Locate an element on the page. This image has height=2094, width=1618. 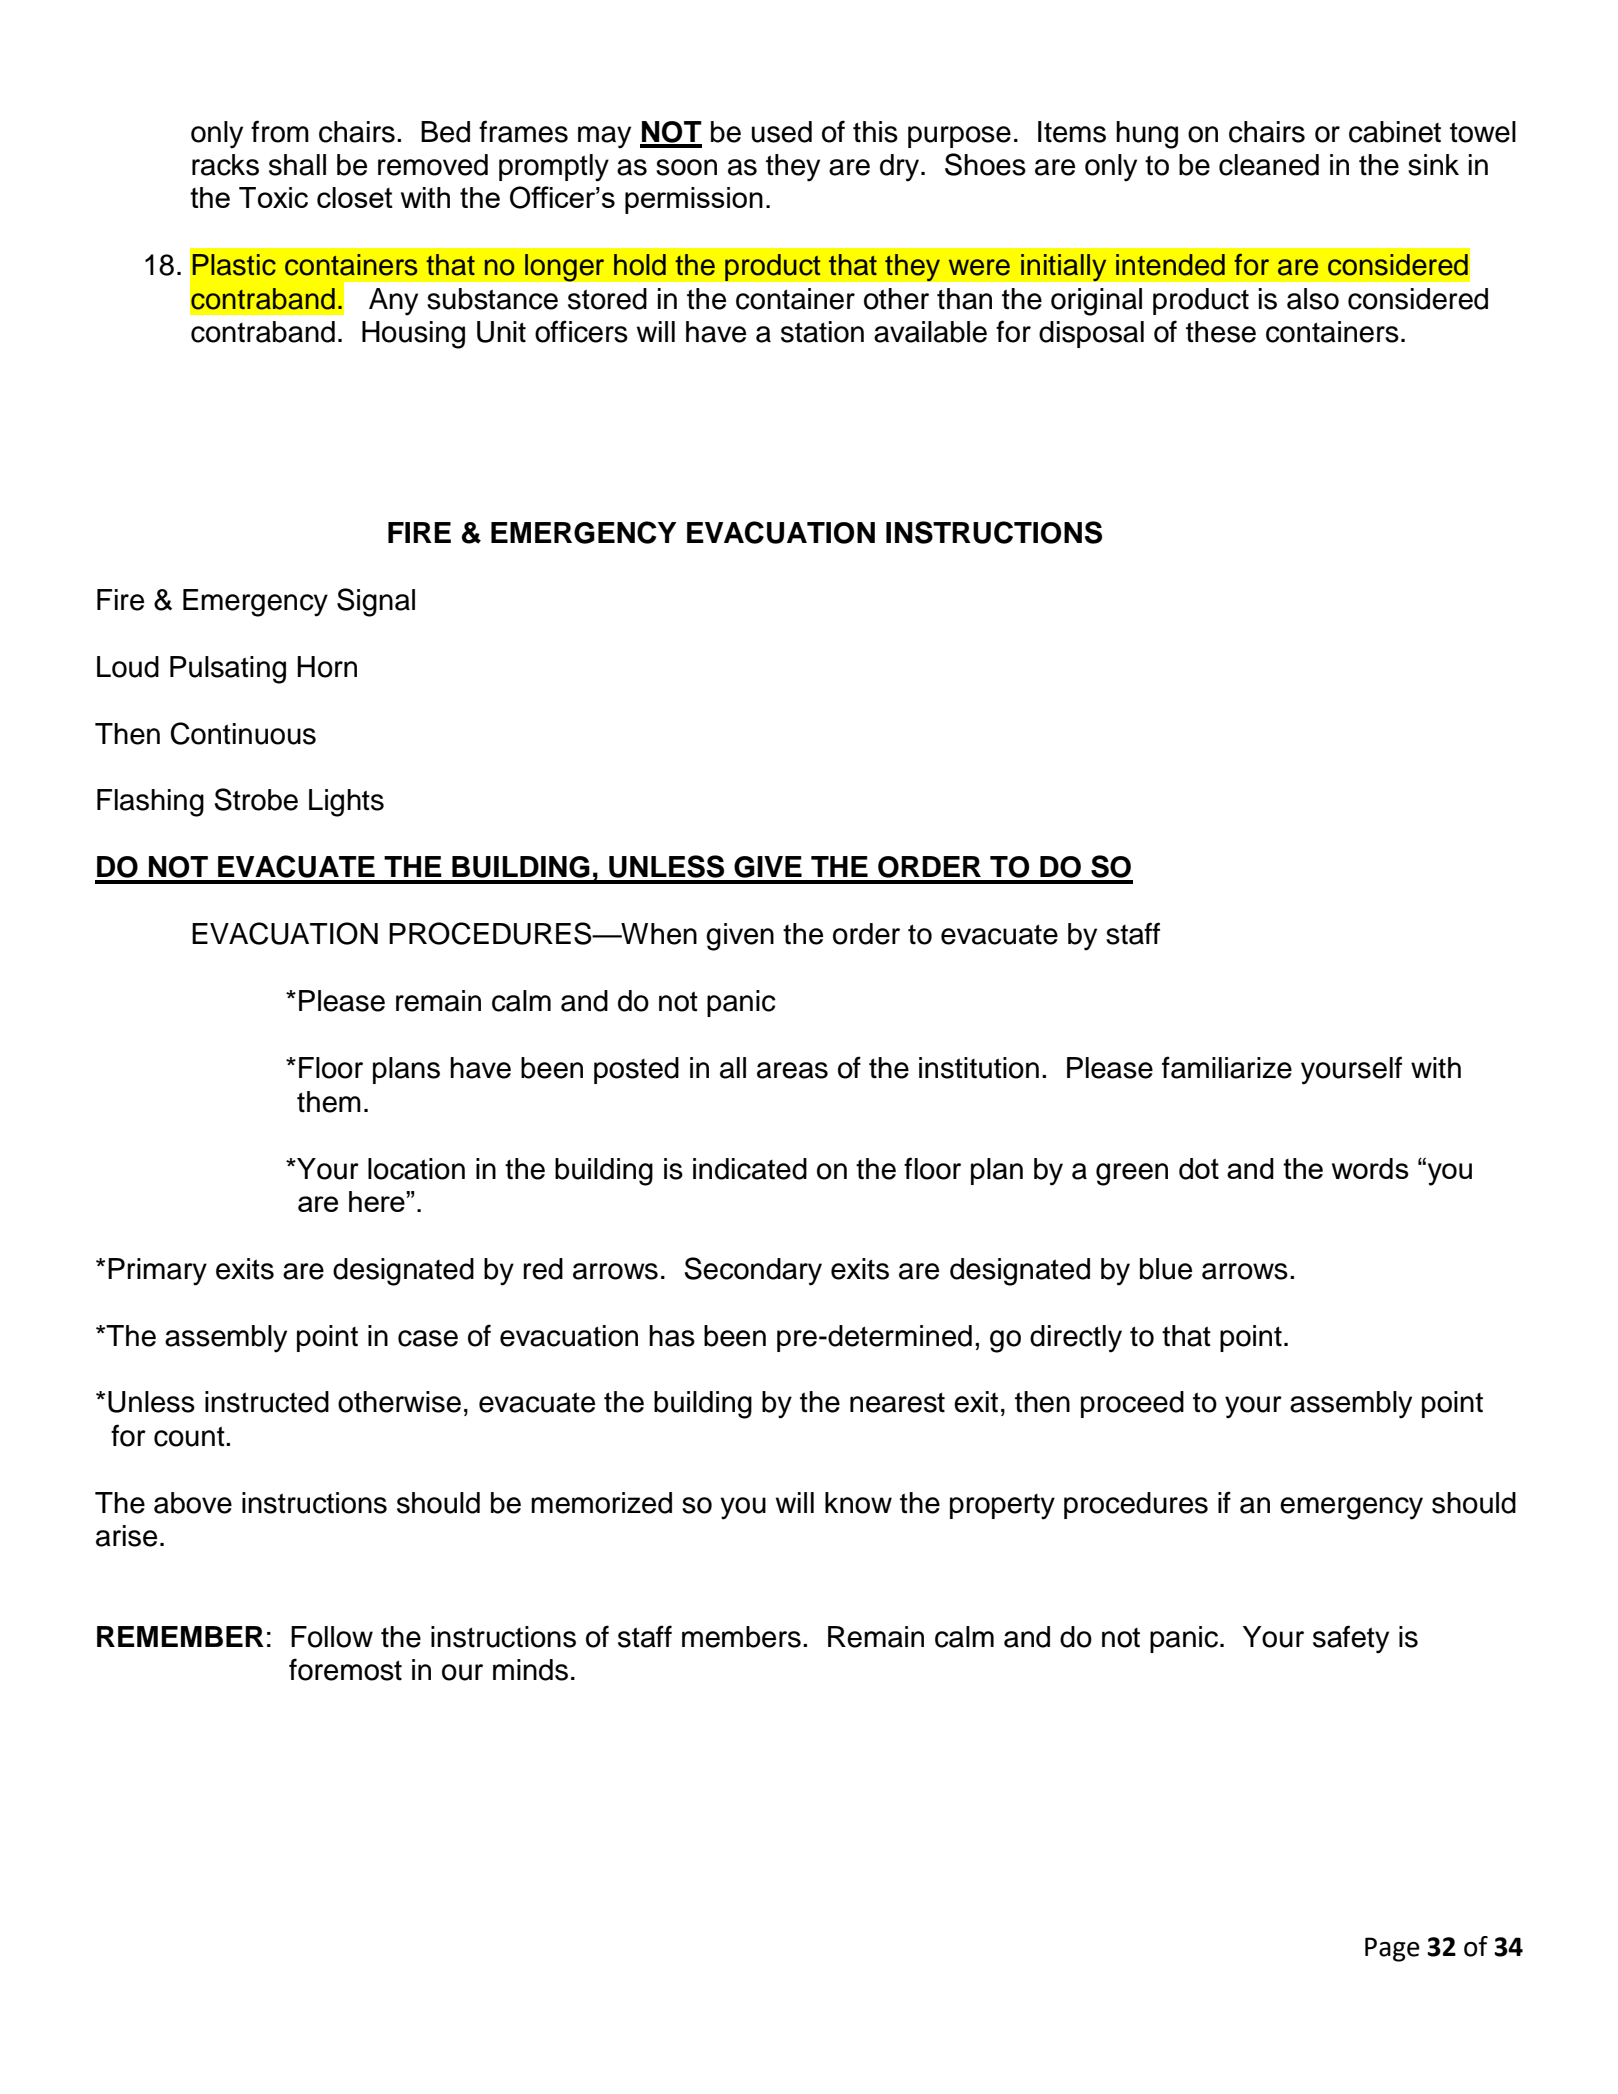
know is located at coordinates (858, 1503).
